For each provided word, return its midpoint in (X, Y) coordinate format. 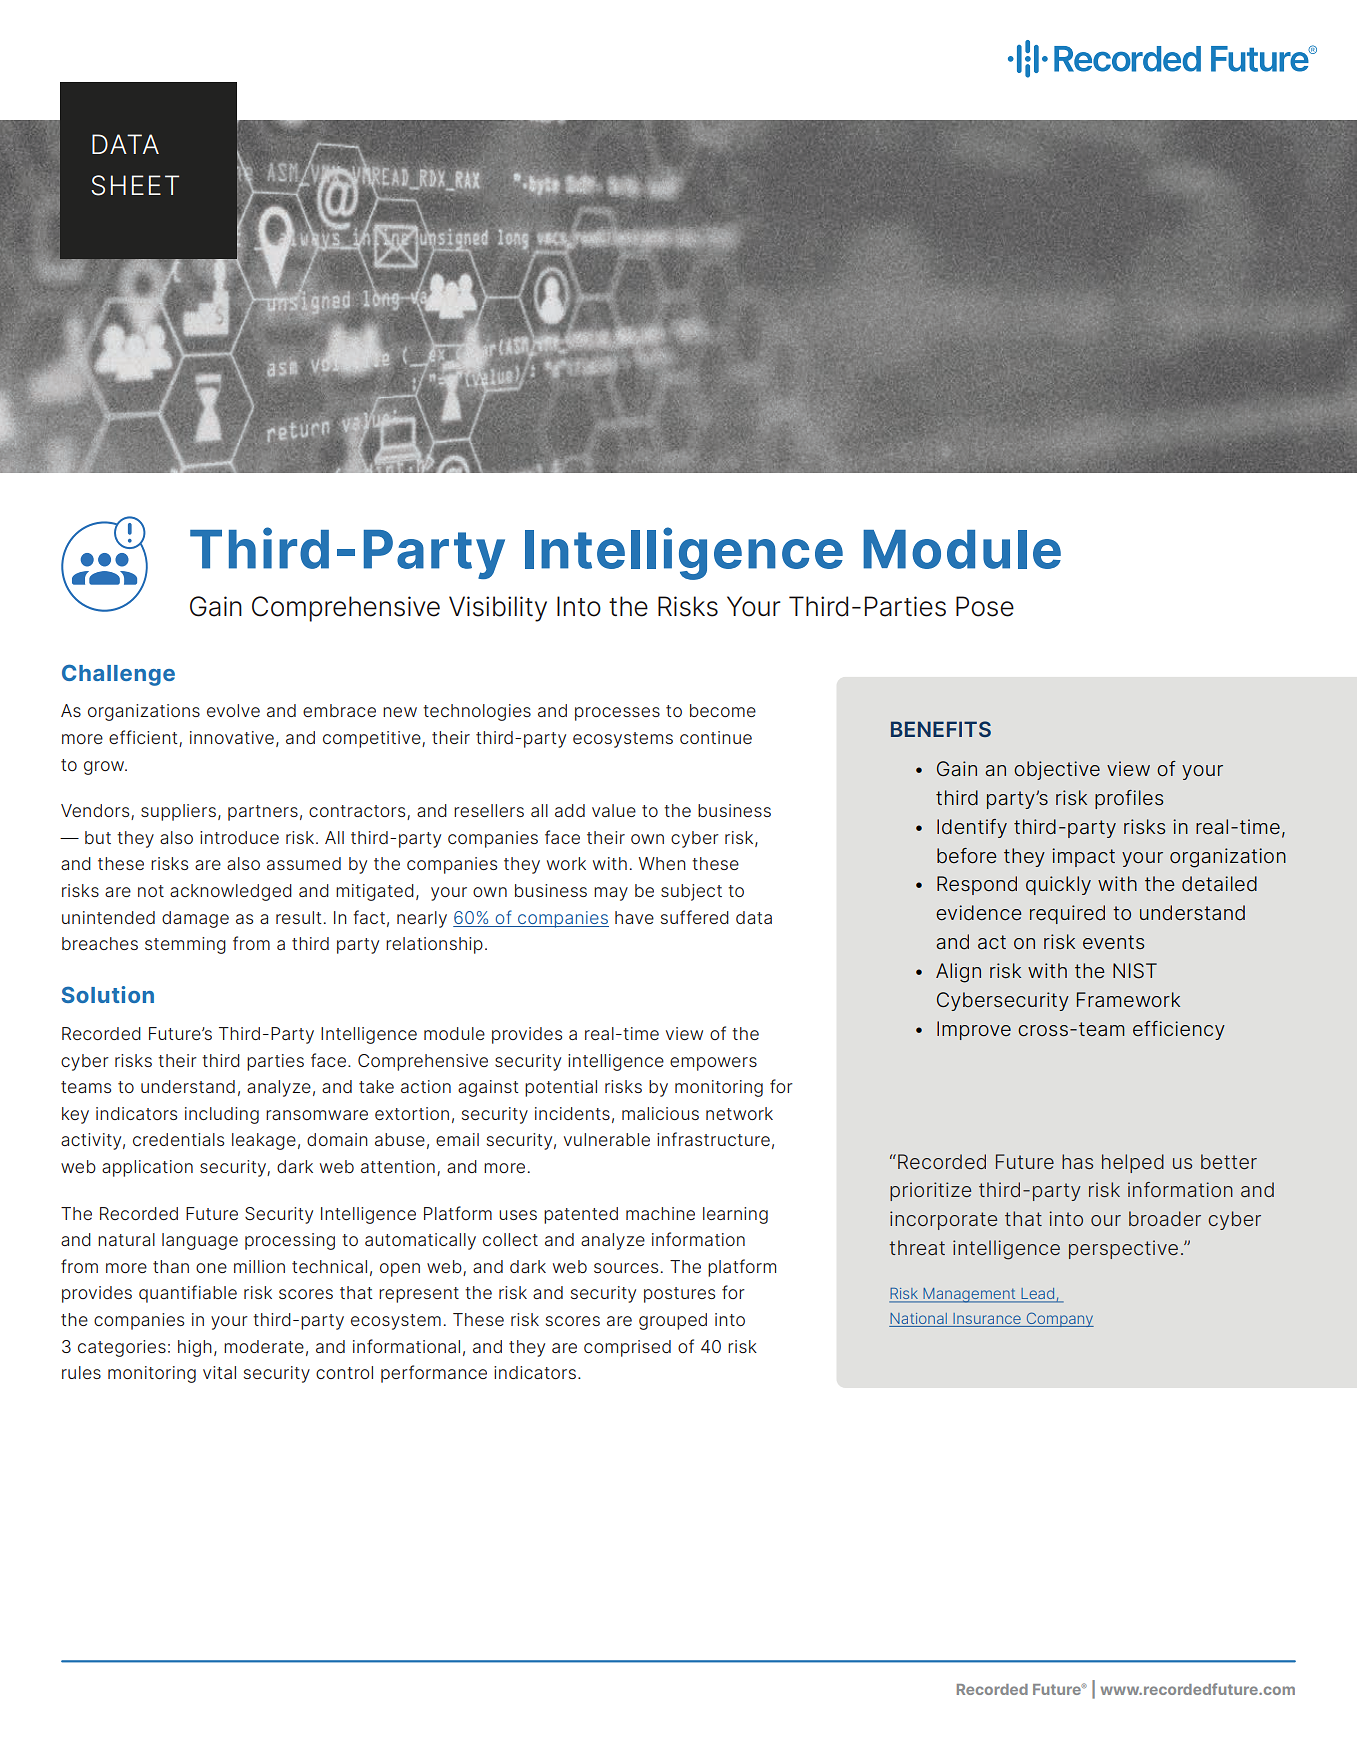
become (723, 710)
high (195, 1348)
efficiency (1179, 1030)
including (222, 1115)
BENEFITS (941, 729)
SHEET (135, 185)
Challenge (118, 675)
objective (1057, 770)
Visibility (498, 609)
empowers (713, 1064)
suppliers (178, 812)
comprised (627, 1348)
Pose (985, 606)
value (614, 810)
